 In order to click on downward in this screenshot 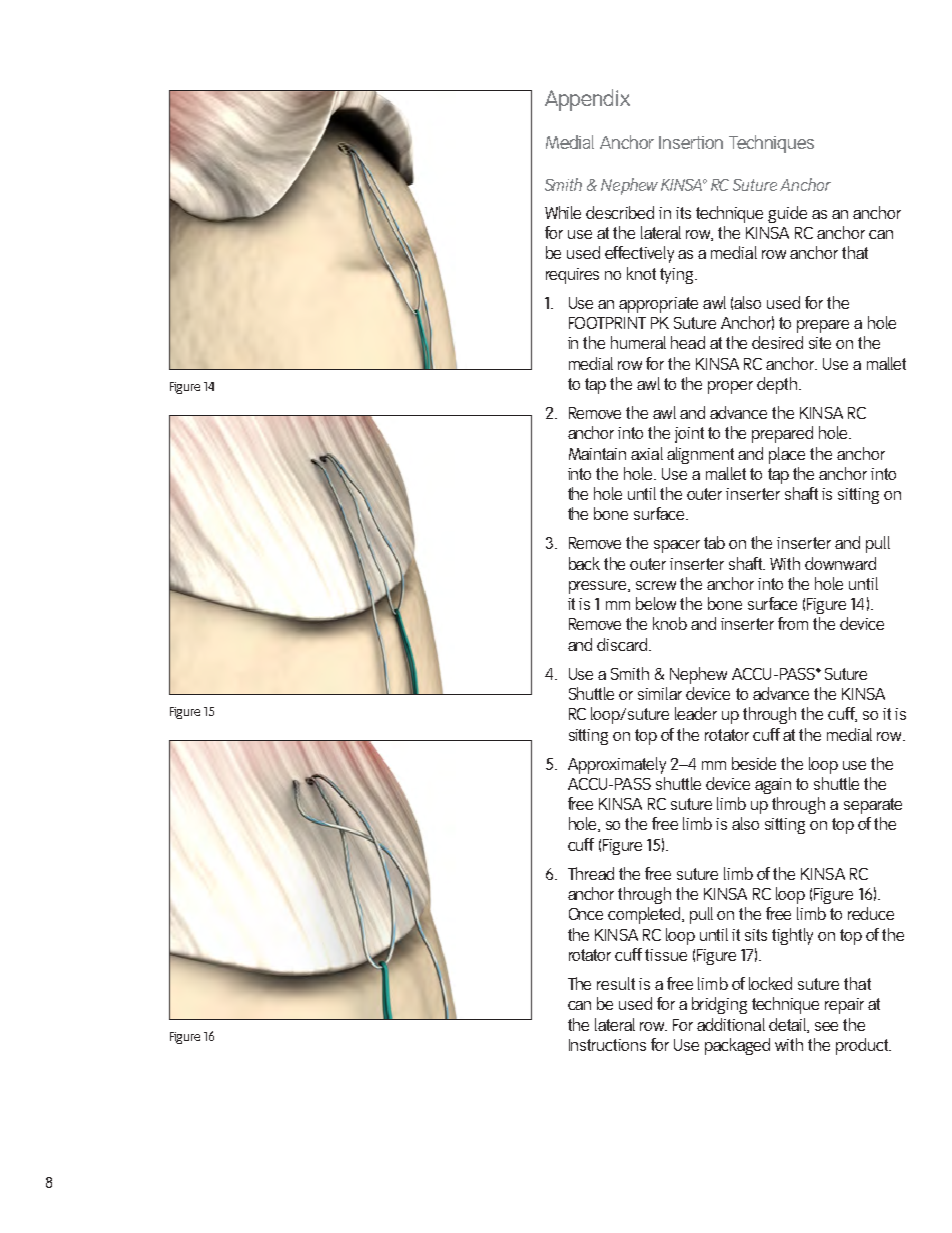, I will do `click(840, 563)`.
